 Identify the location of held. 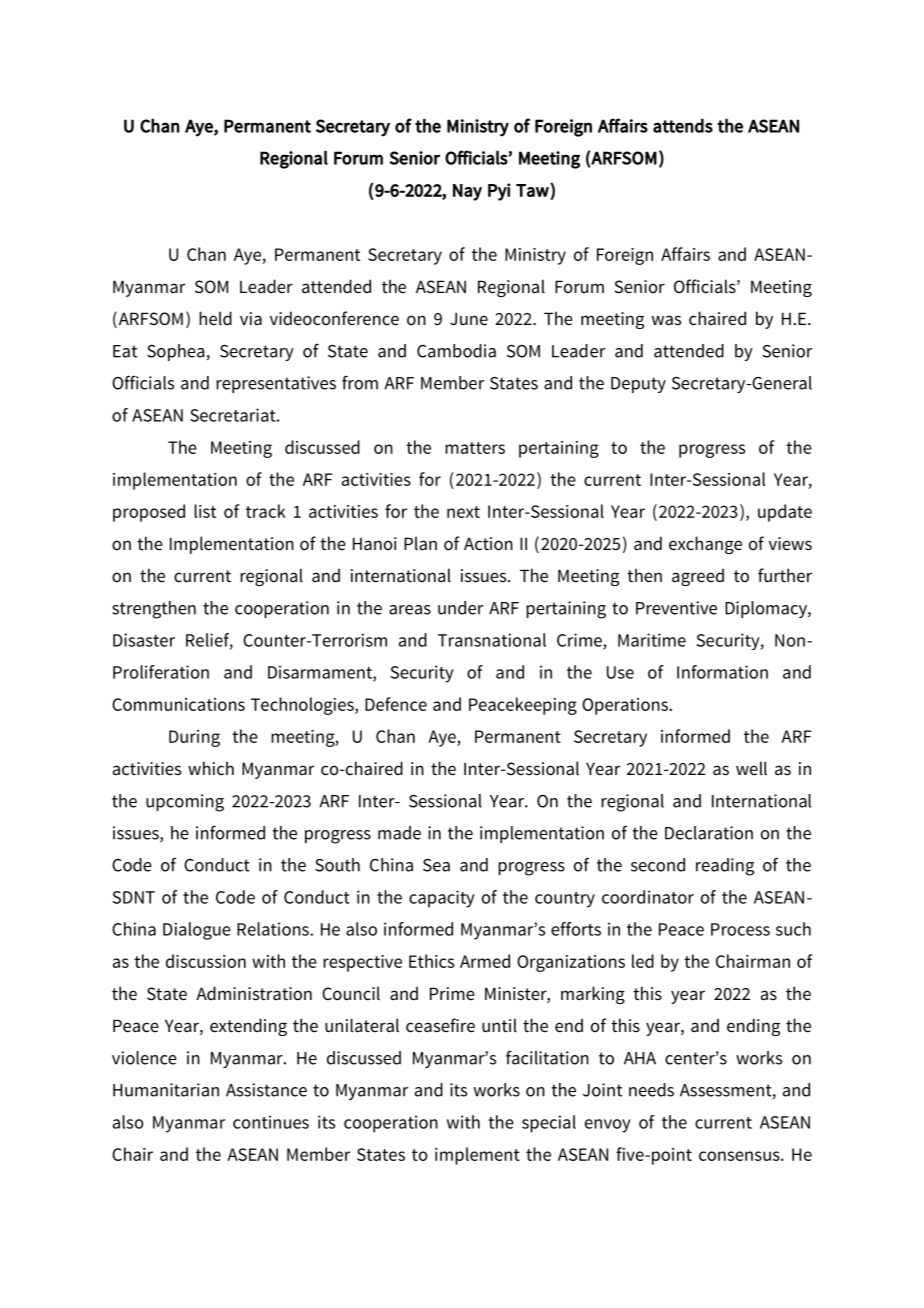
(215, 318).
